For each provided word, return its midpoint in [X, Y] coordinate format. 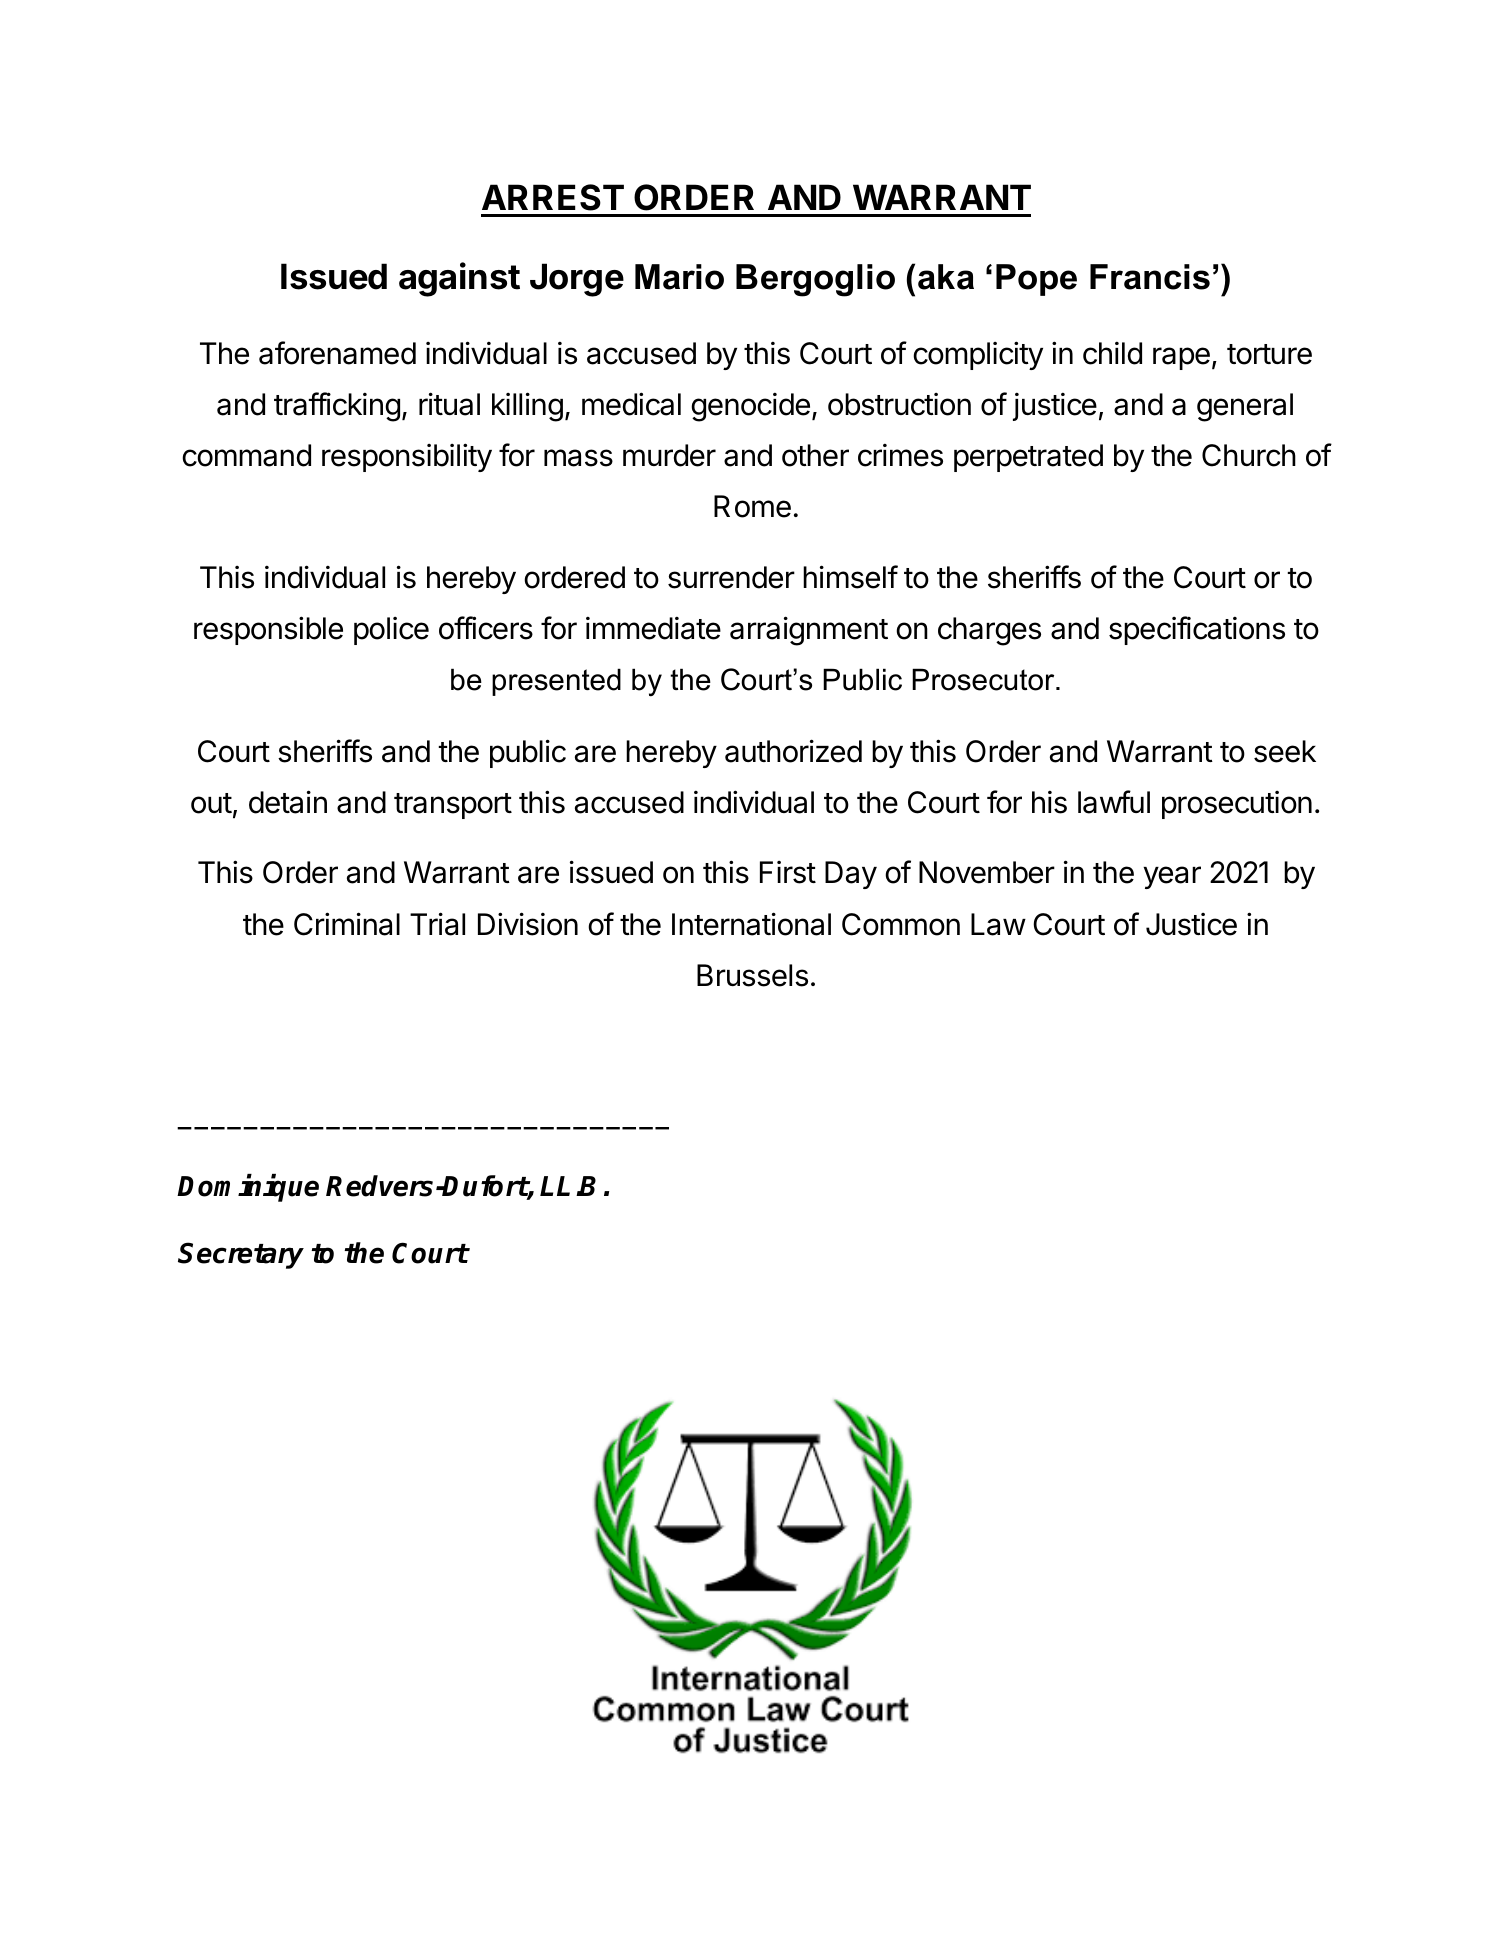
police [391, 631]
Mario [679, 277]
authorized [793, 751]
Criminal [347, 924]
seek [1285, 751]
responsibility [407, 457]
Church [1249, 455]
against [459, 279]
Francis [1150, 277]
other [815, 455]
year [1172, 877]
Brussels [752, 975]
